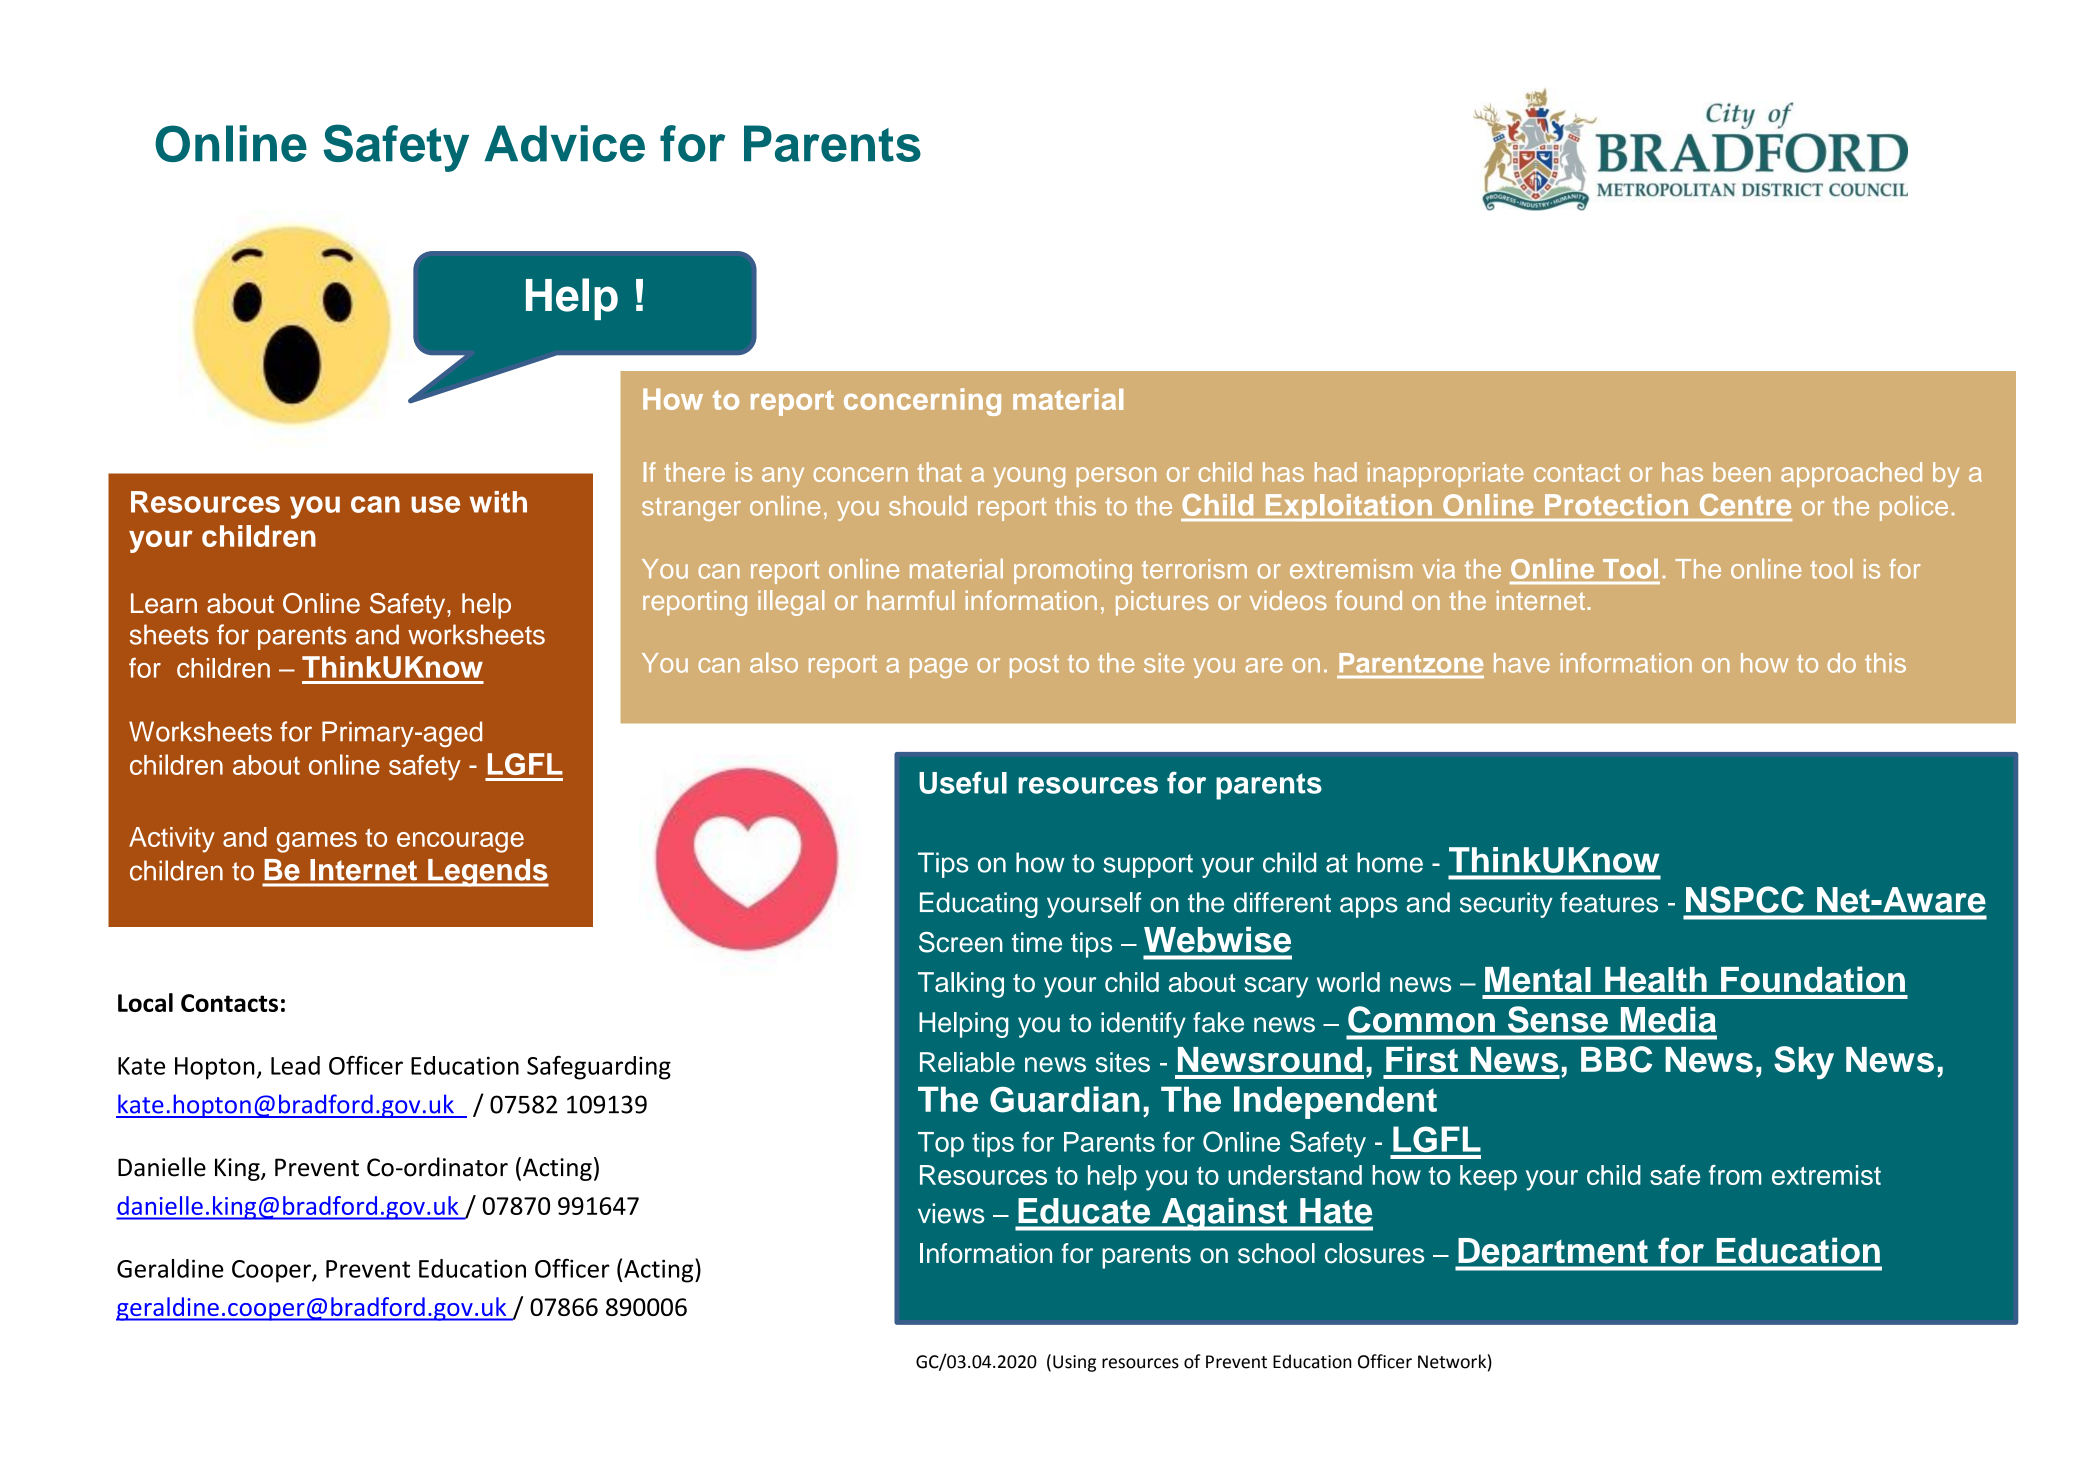 This page has width=2087, height=1476. I want to click on been, so click(1742, 472).
